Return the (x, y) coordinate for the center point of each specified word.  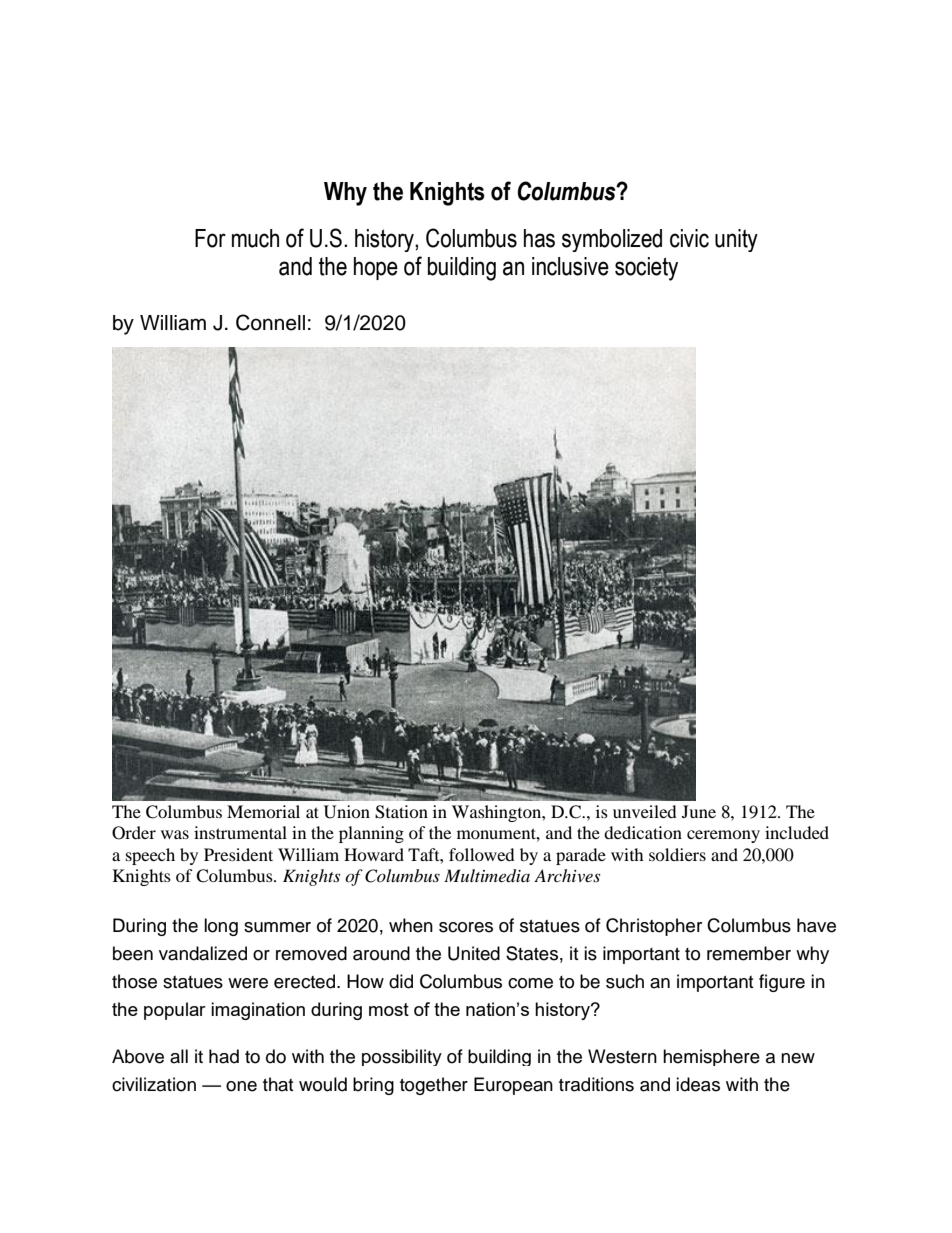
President (238, 854)
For (210, 238)
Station (401, 812)
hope (376, 268)
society (646, 269)
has (539, 238)
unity (736, 240)
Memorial (263, 811)
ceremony (723, 836)
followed (482, 854)
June (699, 811)
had (224, 1056)
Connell (270, 322)
